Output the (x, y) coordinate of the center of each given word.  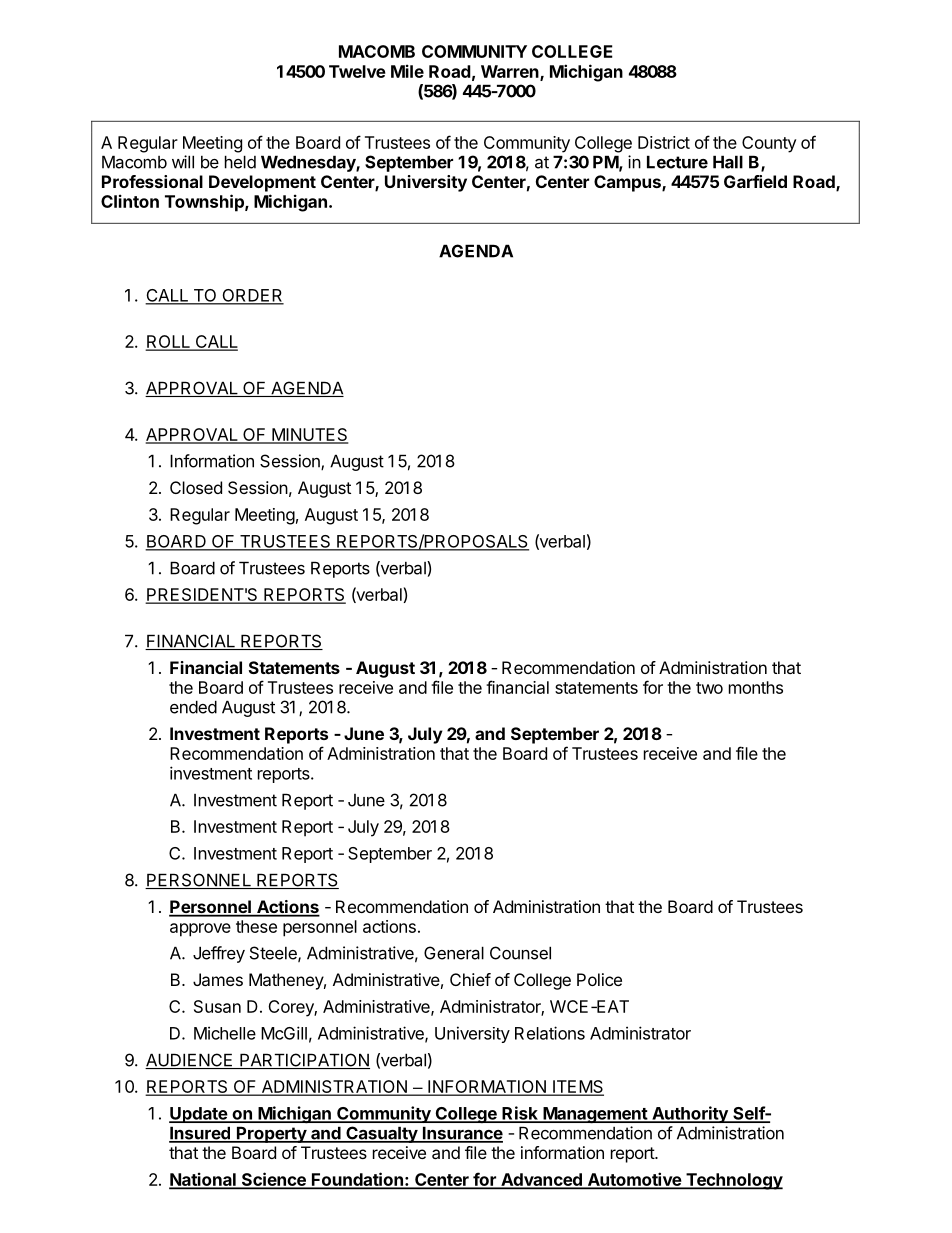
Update (199, 1115)
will (183, 162)
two (709, 688)
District (664, 142)
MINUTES (309, 435)
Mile (407, 71)
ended (193, 707)
